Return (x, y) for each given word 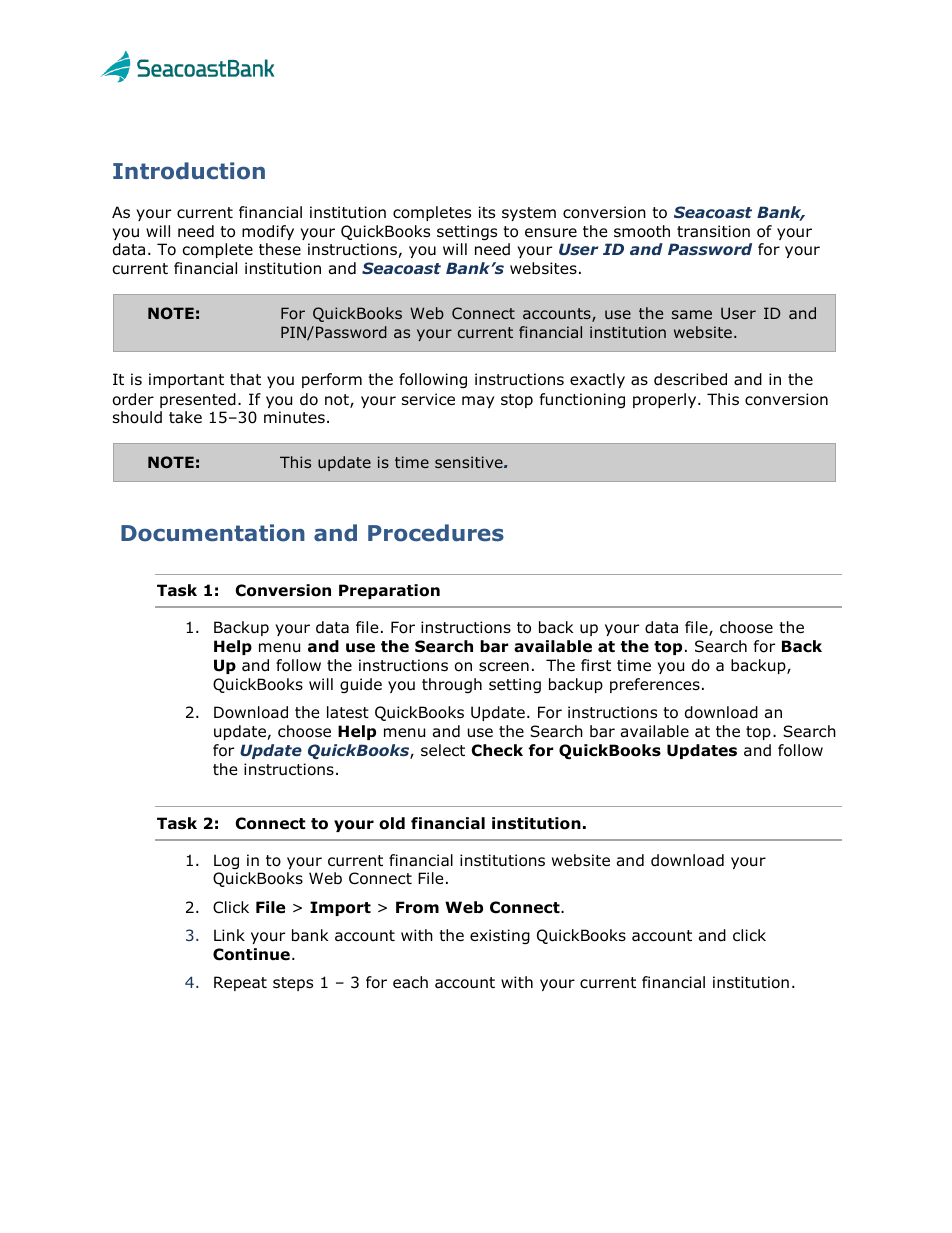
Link (229, 935)
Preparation (389, 591)
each (410, 982)
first (596, 665)
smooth (642, 231)
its (487, 212)
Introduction (189, 171)
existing (500, 936)
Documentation (213, 533)
